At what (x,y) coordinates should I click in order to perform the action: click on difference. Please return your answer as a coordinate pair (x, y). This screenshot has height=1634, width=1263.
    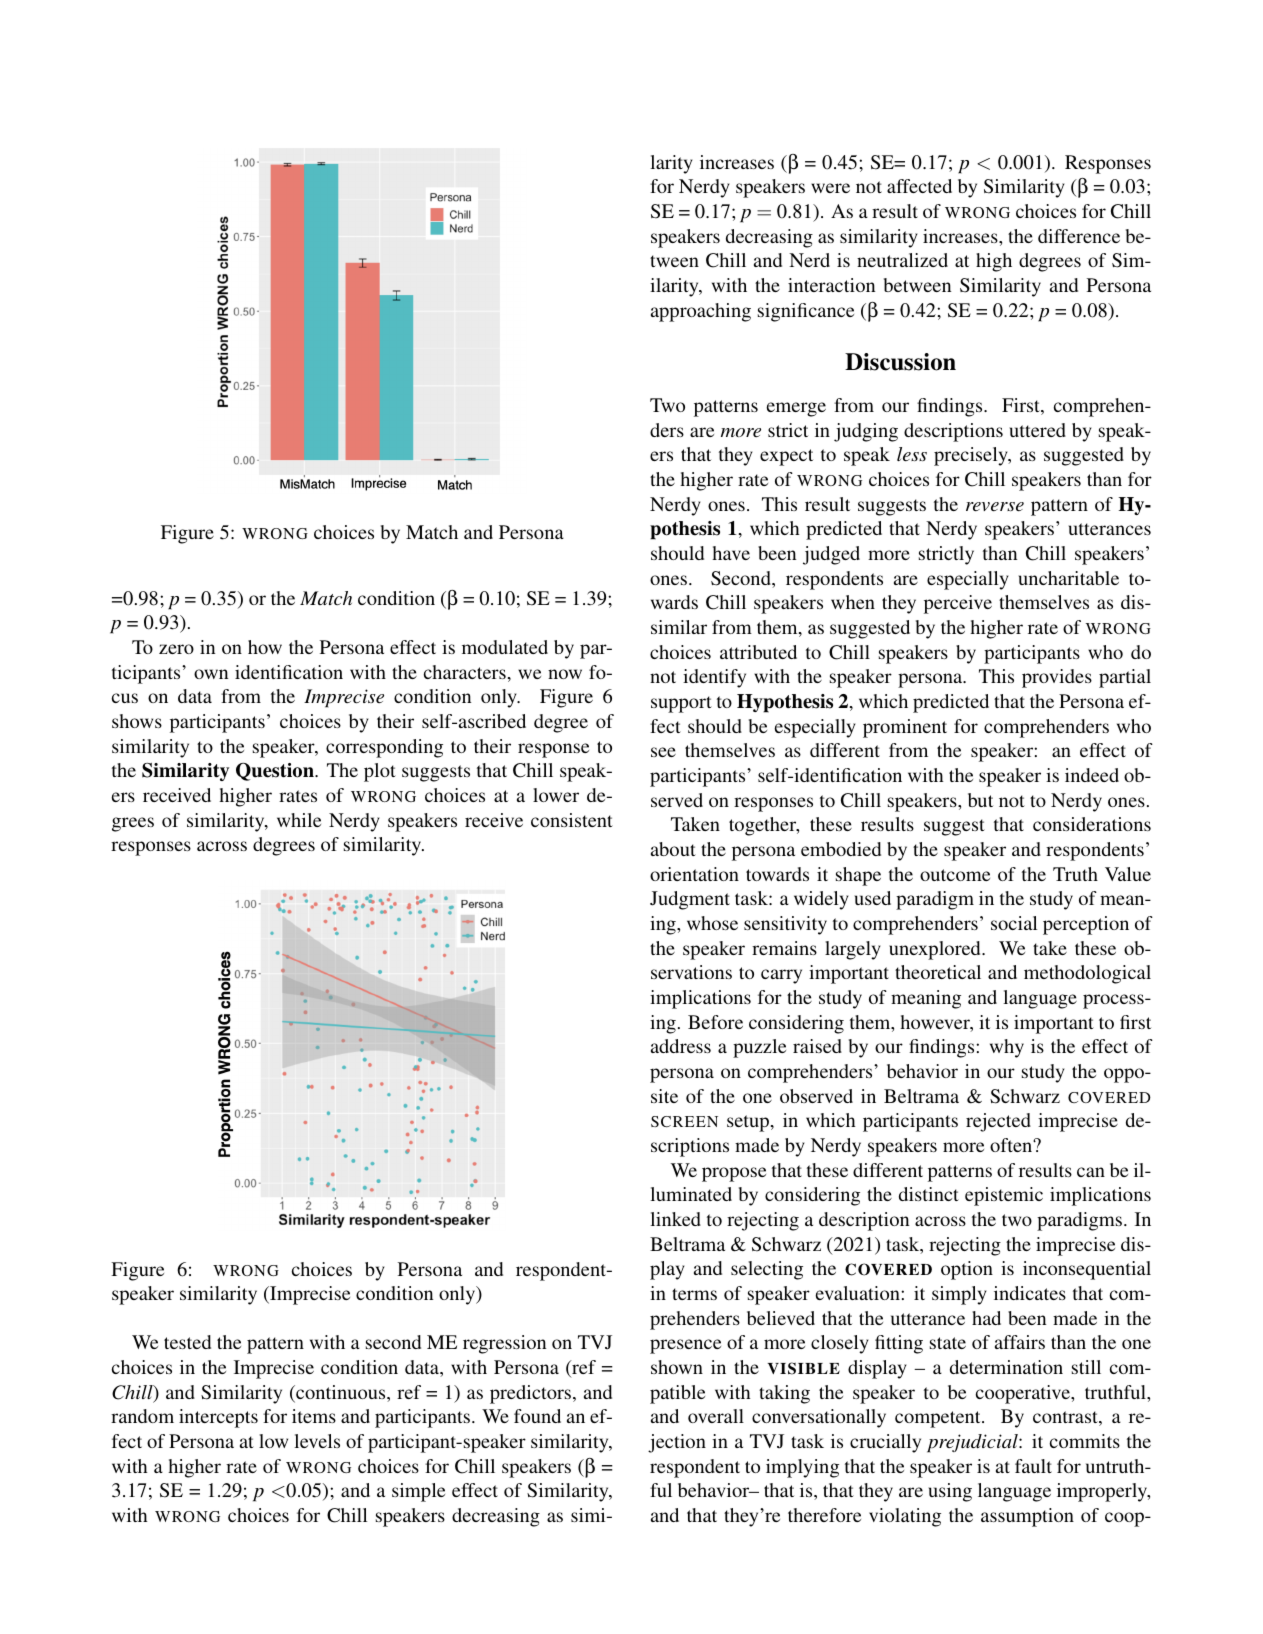
    Looking at the image, I should click on (1079, 236).
